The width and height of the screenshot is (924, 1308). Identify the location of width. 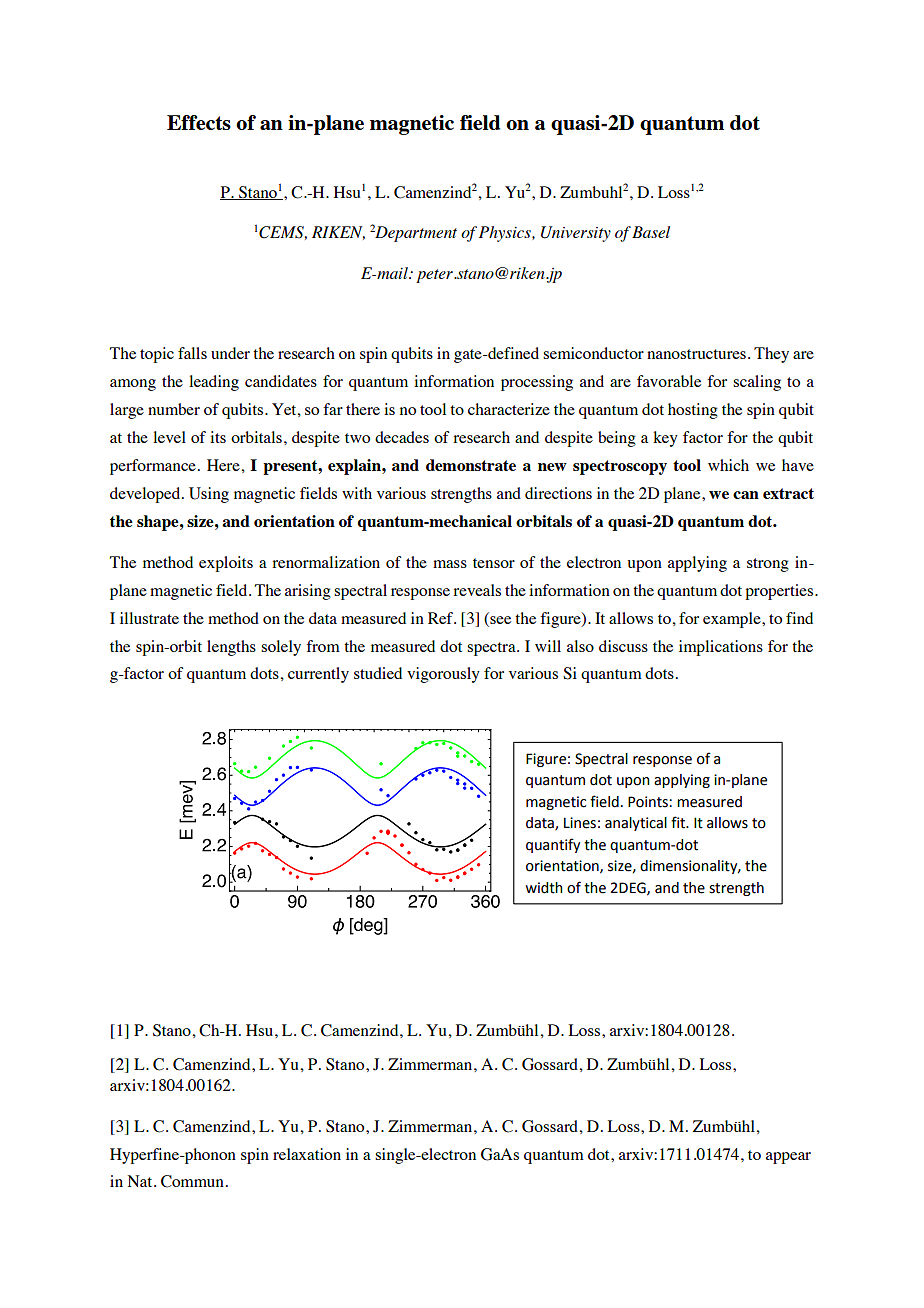
(544, 888).
